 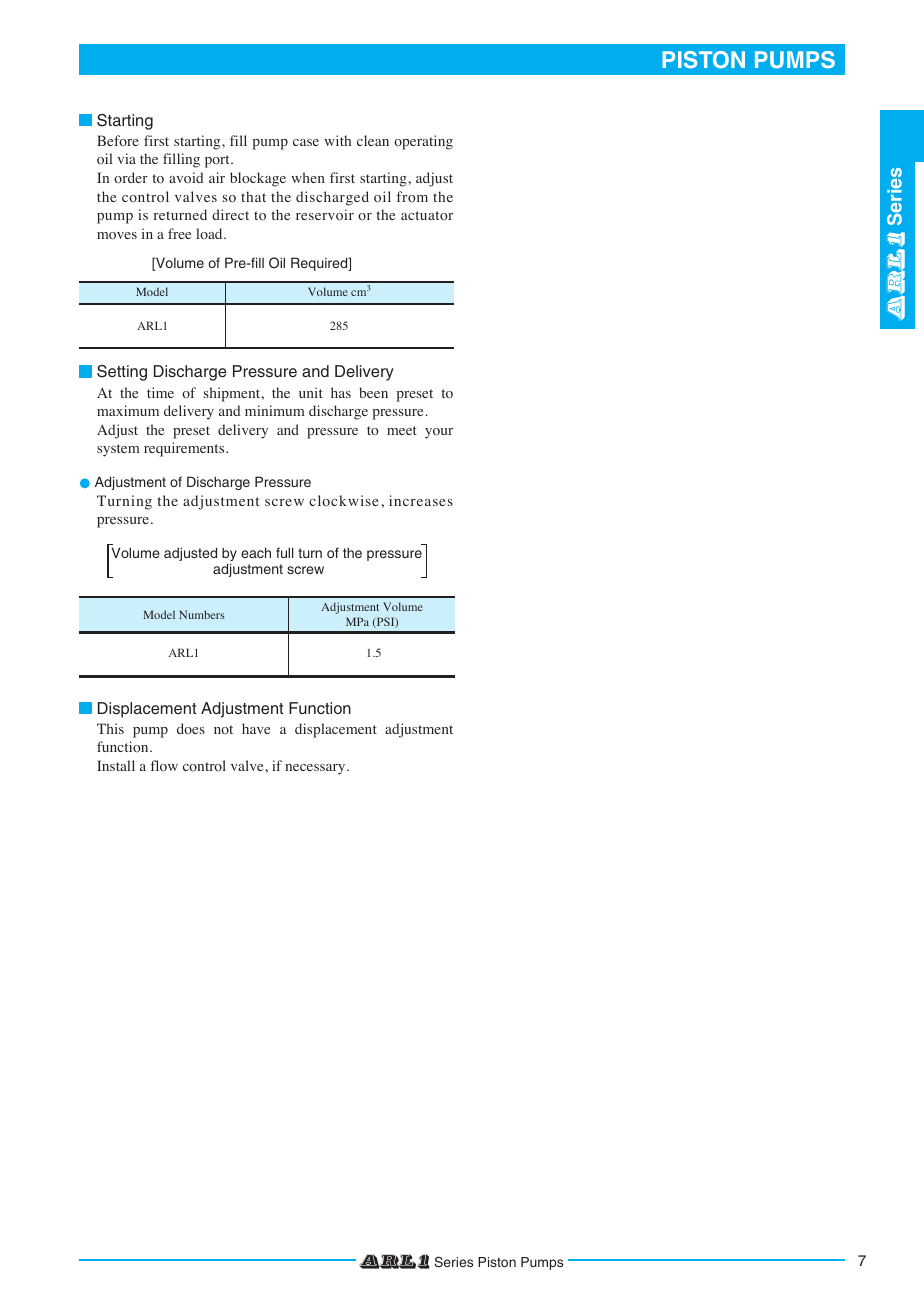 What do you see at coordinates (160, 392) in the document?
I see `time` at bounding box center [160, 392].
